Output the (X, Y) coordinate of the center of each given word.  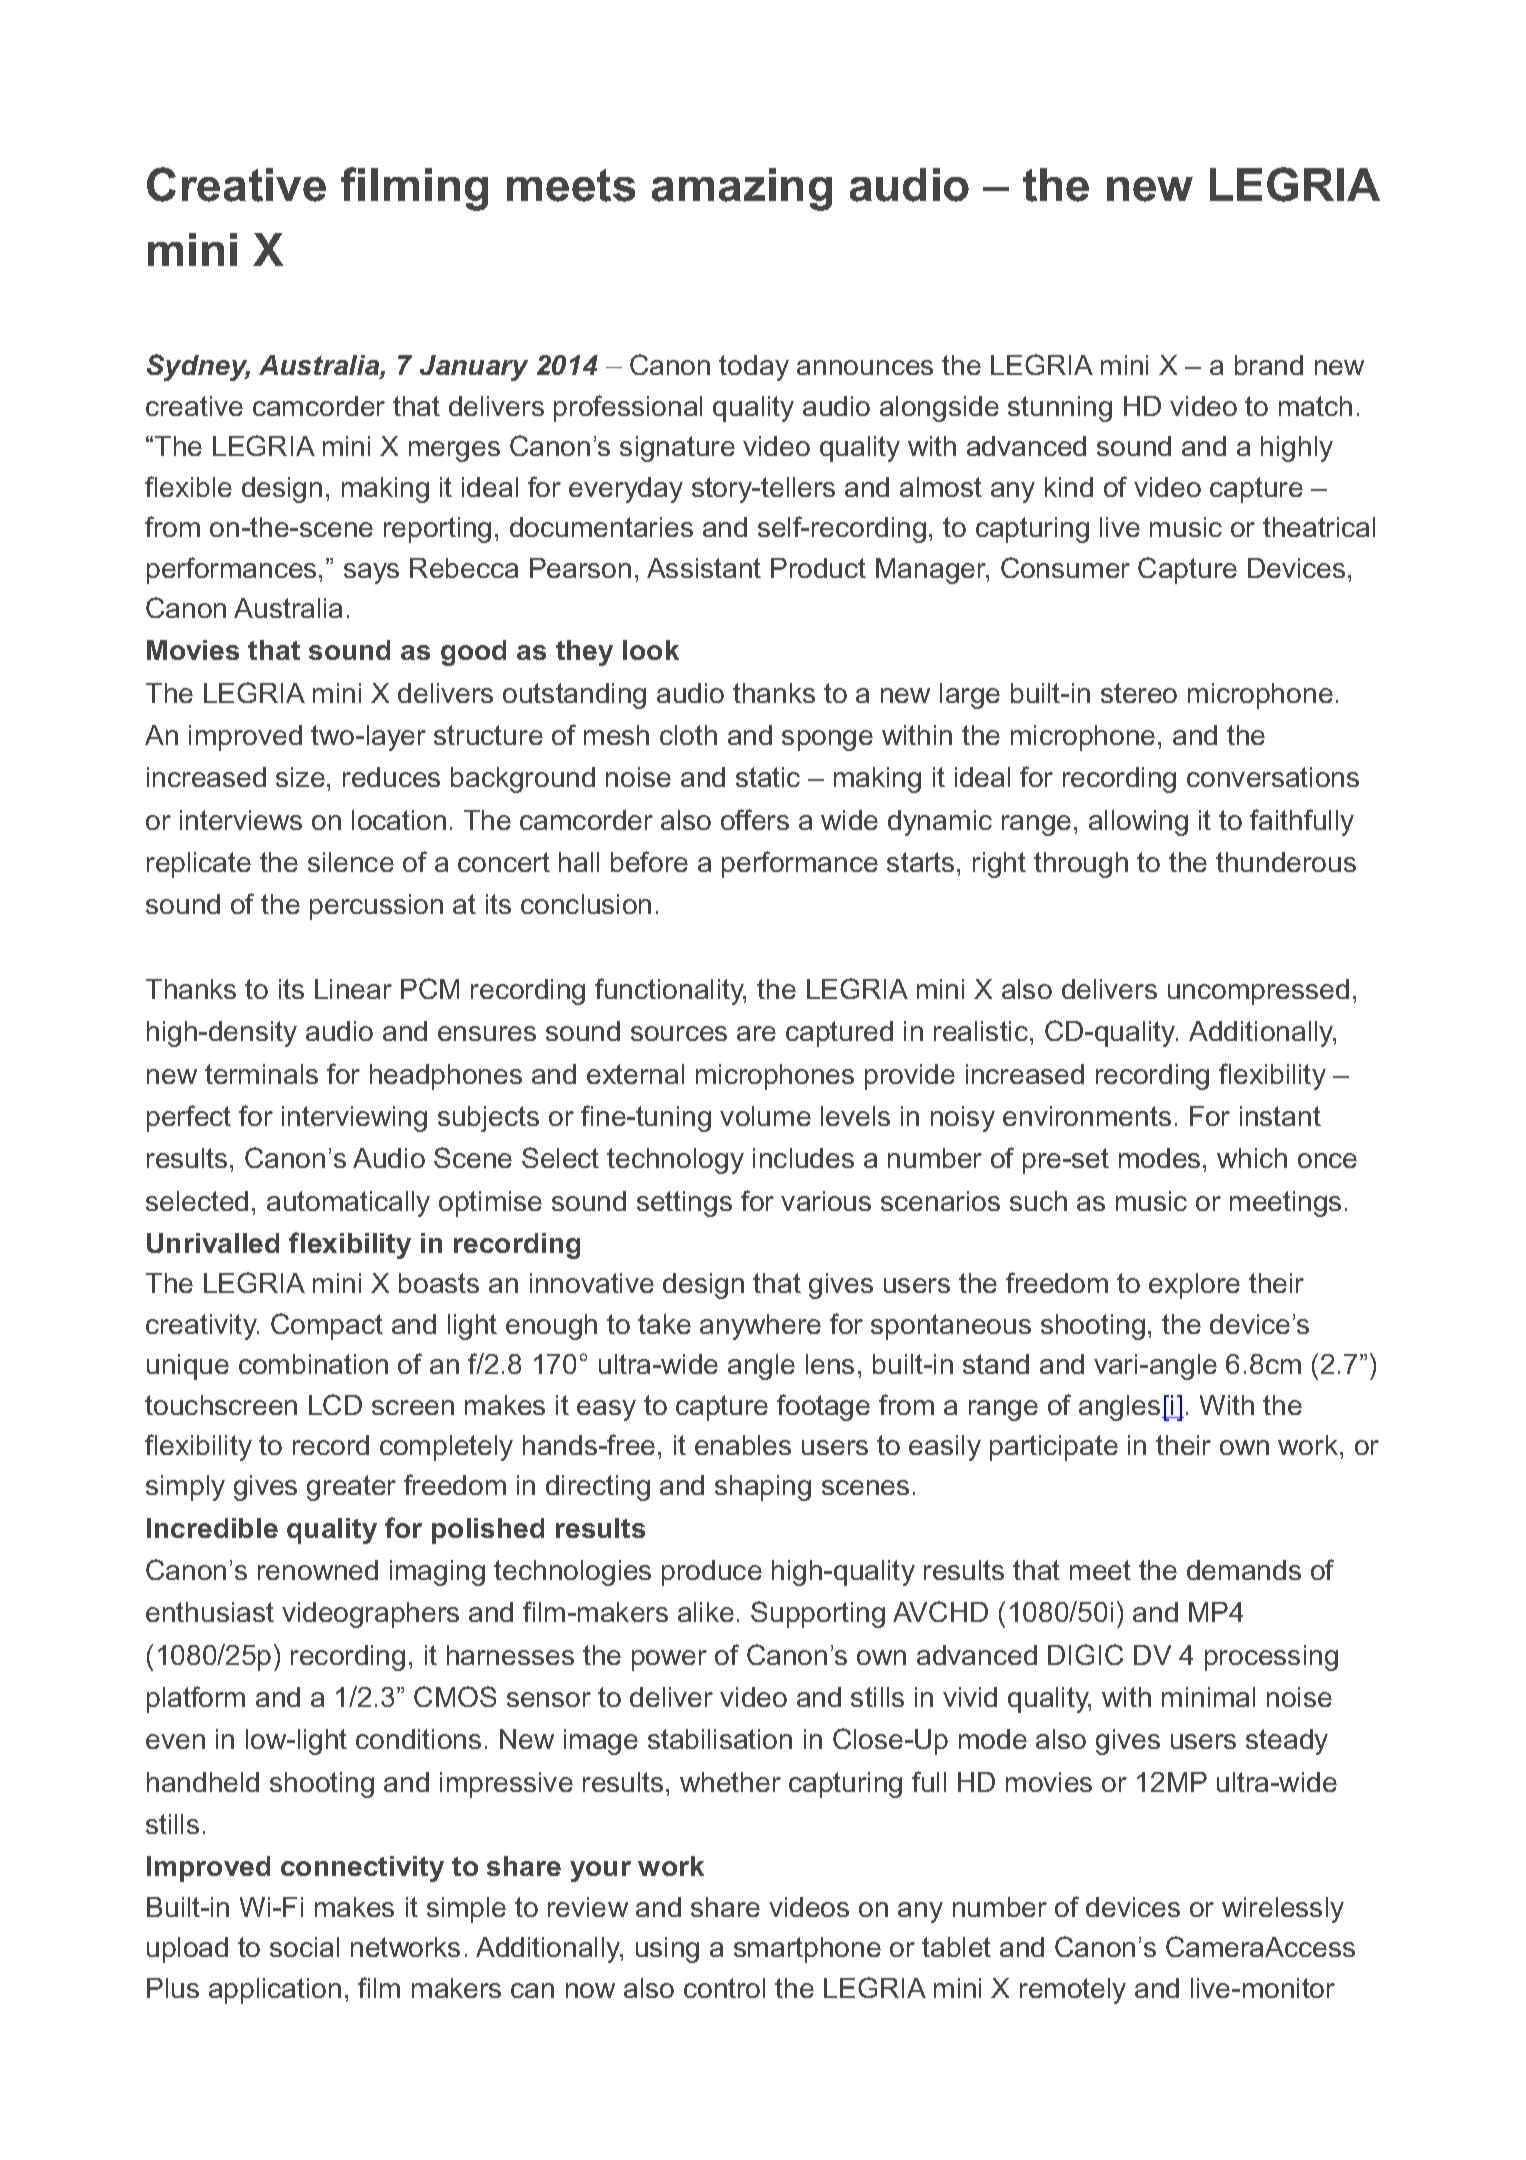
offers (755, 819)
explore (1194, 1286)
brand (1269, 365)
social (304, 1947)
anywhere (760, 1327)
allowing (1138, 823)
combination (313, 1364)
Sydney (198, 367)
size (300, 777)
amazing (742, 189)
